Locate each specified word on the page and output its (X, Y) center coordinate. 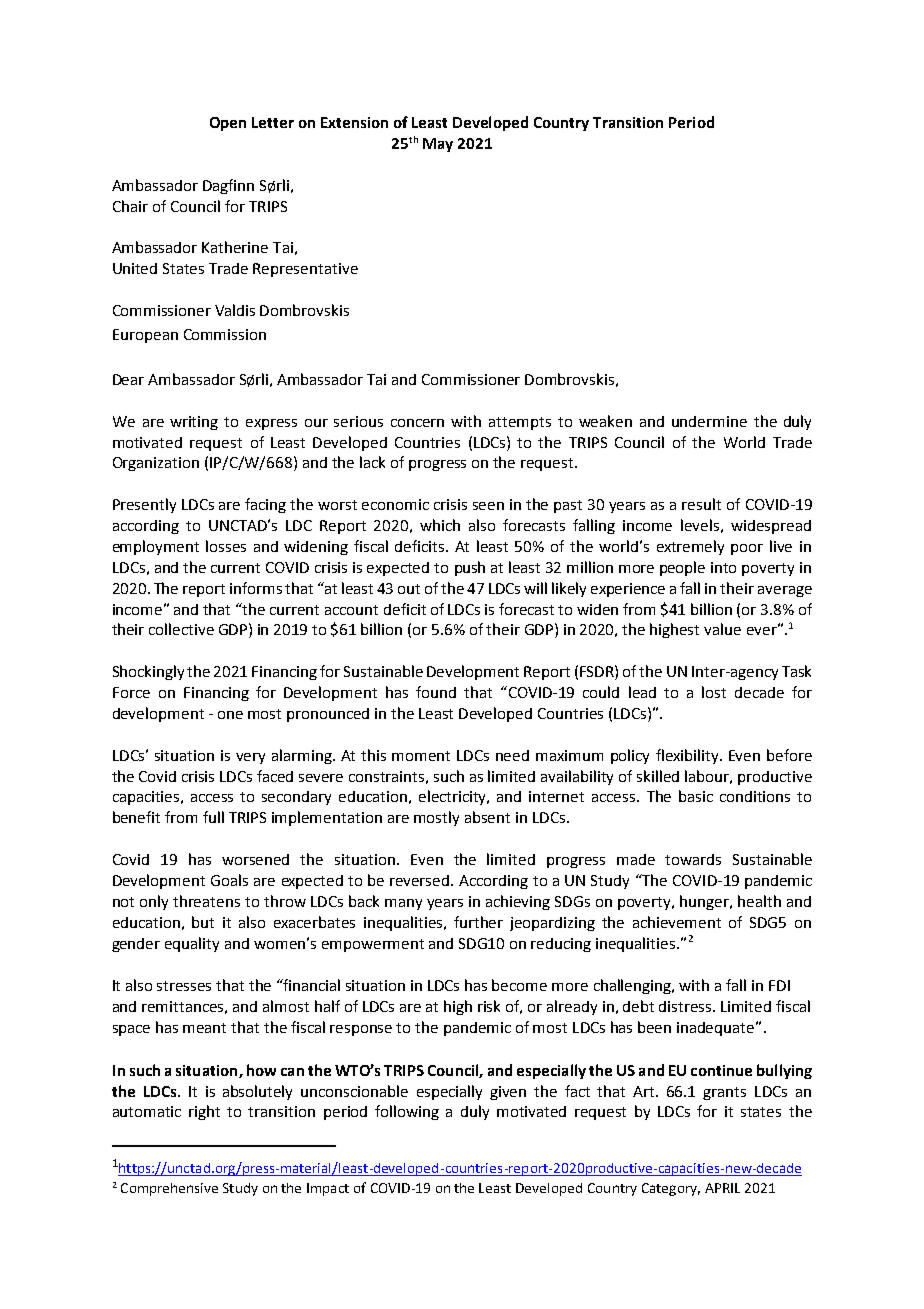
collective (181, 629)
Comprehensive (169, 1189)
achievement (677, 922)
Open (228, 124)
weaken (605, 421)
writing (194, 423)
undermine (709, 421)
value (722, 629)
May (438, 145)
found (436, 692)
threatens (206, 901)
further (478, 922)
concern (417, 423)
